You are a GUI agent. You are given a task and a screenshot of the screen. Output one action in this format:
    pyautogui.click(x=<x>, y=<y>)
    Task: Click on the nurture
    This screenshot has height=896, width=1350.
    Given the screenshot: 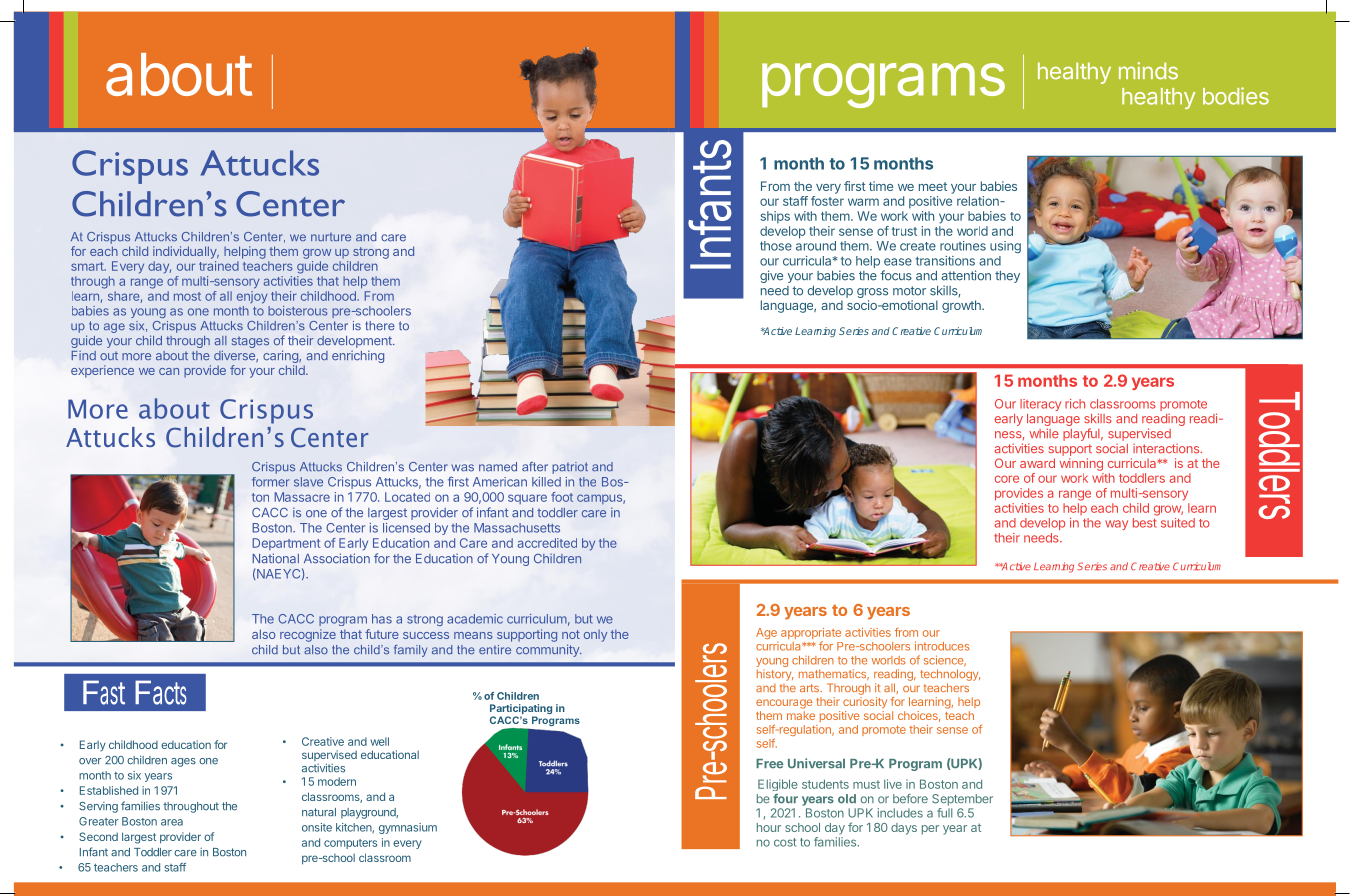 What is the action you would take?
    pyautogui.click(x=331, y=237)
